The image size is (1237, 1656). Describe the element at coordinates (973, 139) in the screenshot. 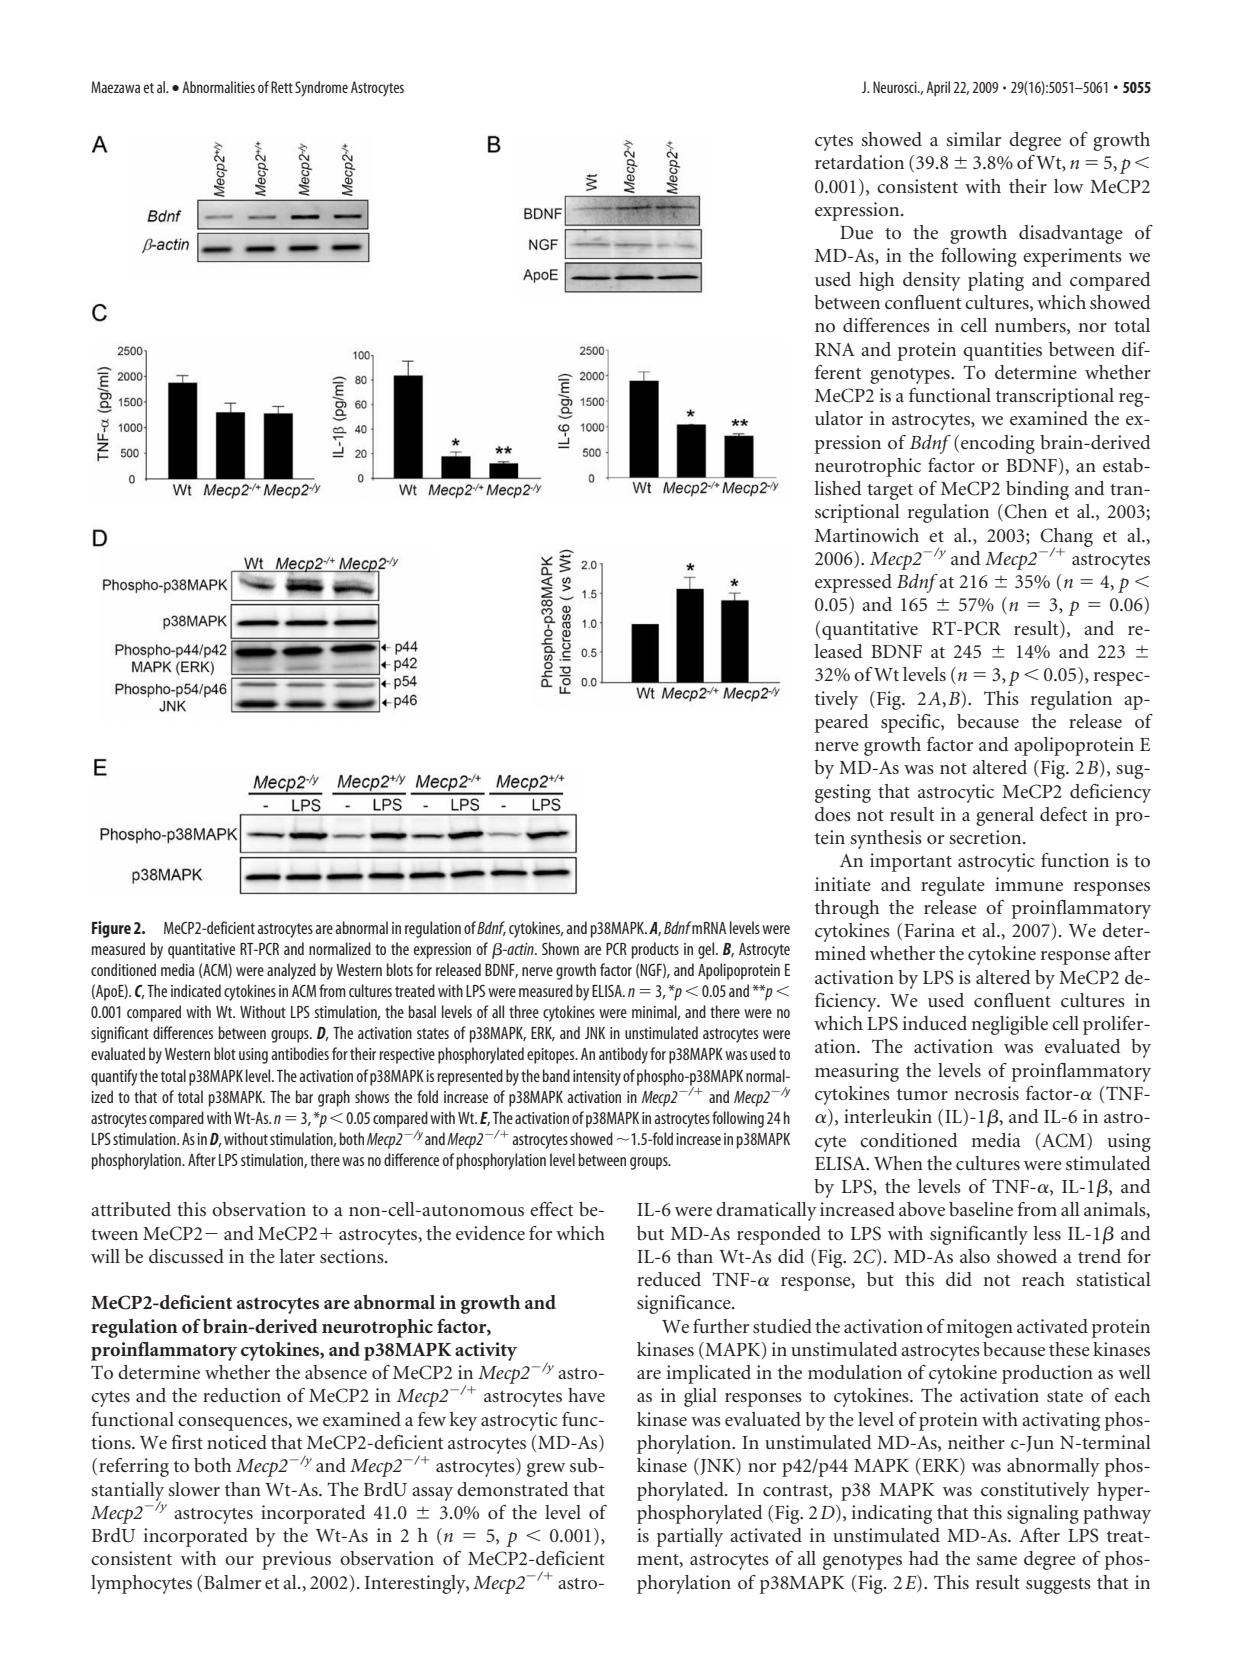

I see `similar` at that location.
